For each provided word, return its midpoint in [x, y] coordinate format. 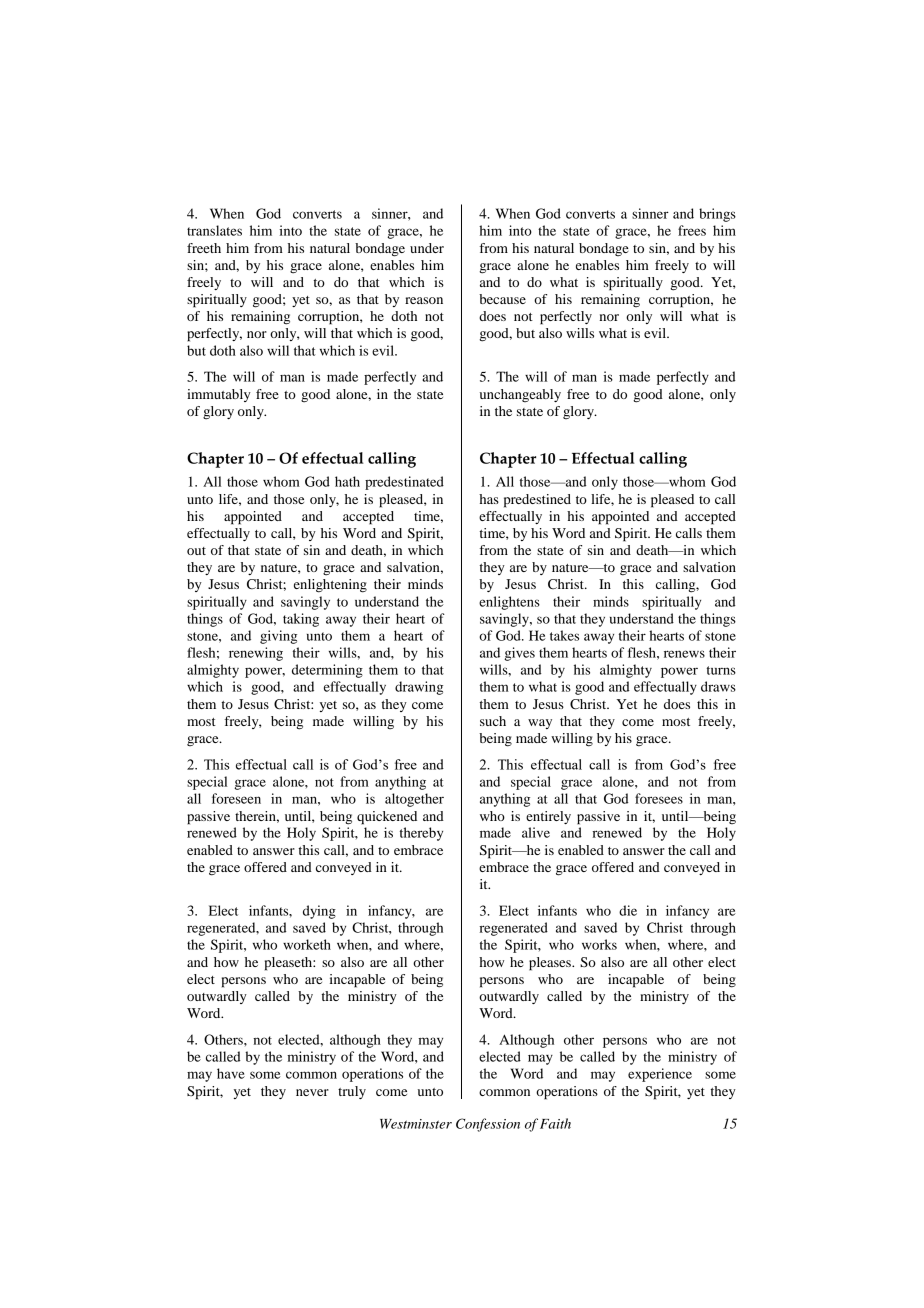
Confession [488, 1125]
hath [347, 481]
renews [684, 654]
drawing [419, 688]
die [628, 910]
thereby [421, 834]
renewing [256, 654]
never [312, 1092]
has [489, 499]
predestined [537, 501]
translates [214, 230]
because [502, 299]
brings [717, 215]
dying [319, 912]
